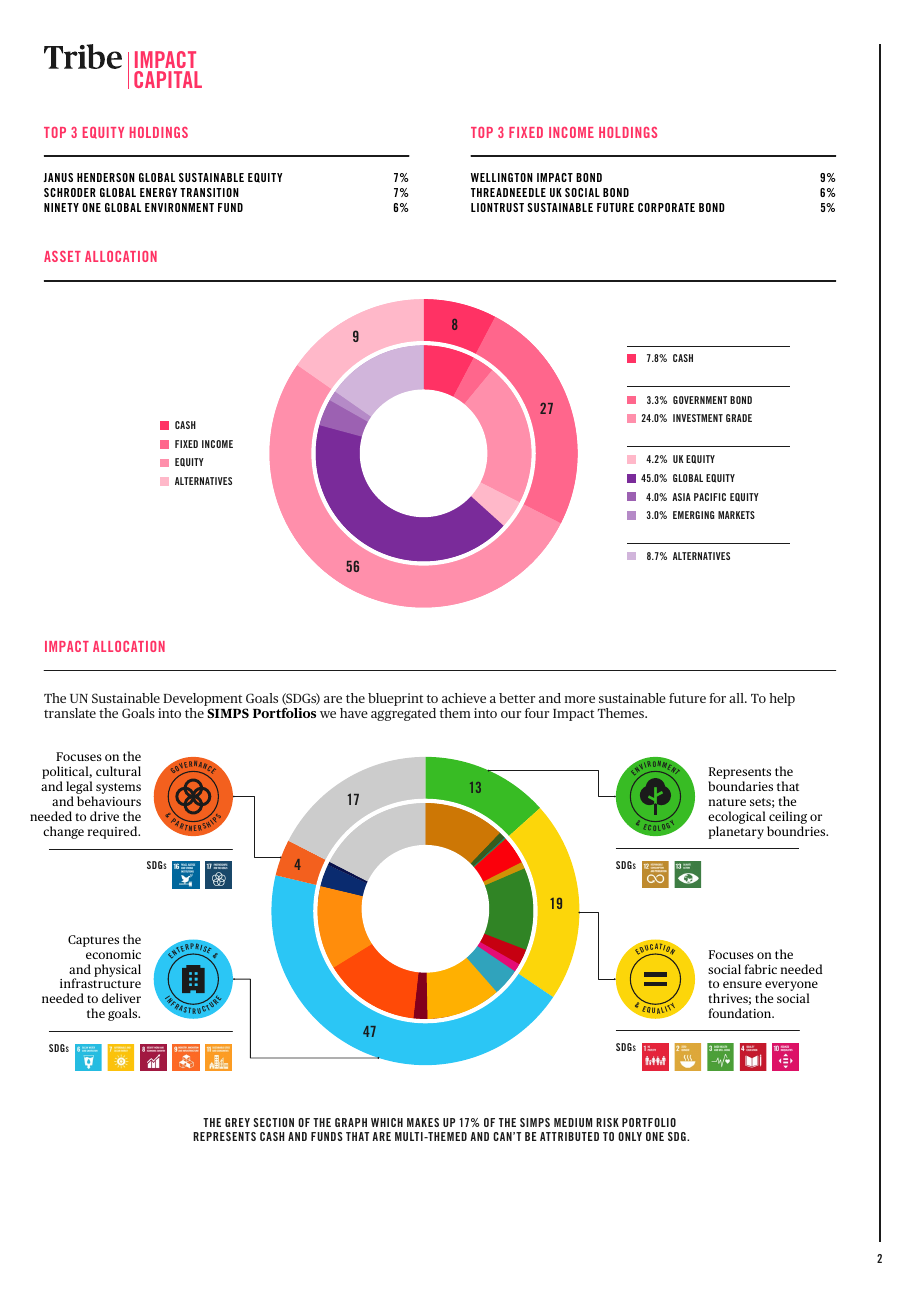 The height and width of the screenshot is (1308, 924). Describe the element at coordinates (717, 698) in the screenshot. I see `for` at that location.
